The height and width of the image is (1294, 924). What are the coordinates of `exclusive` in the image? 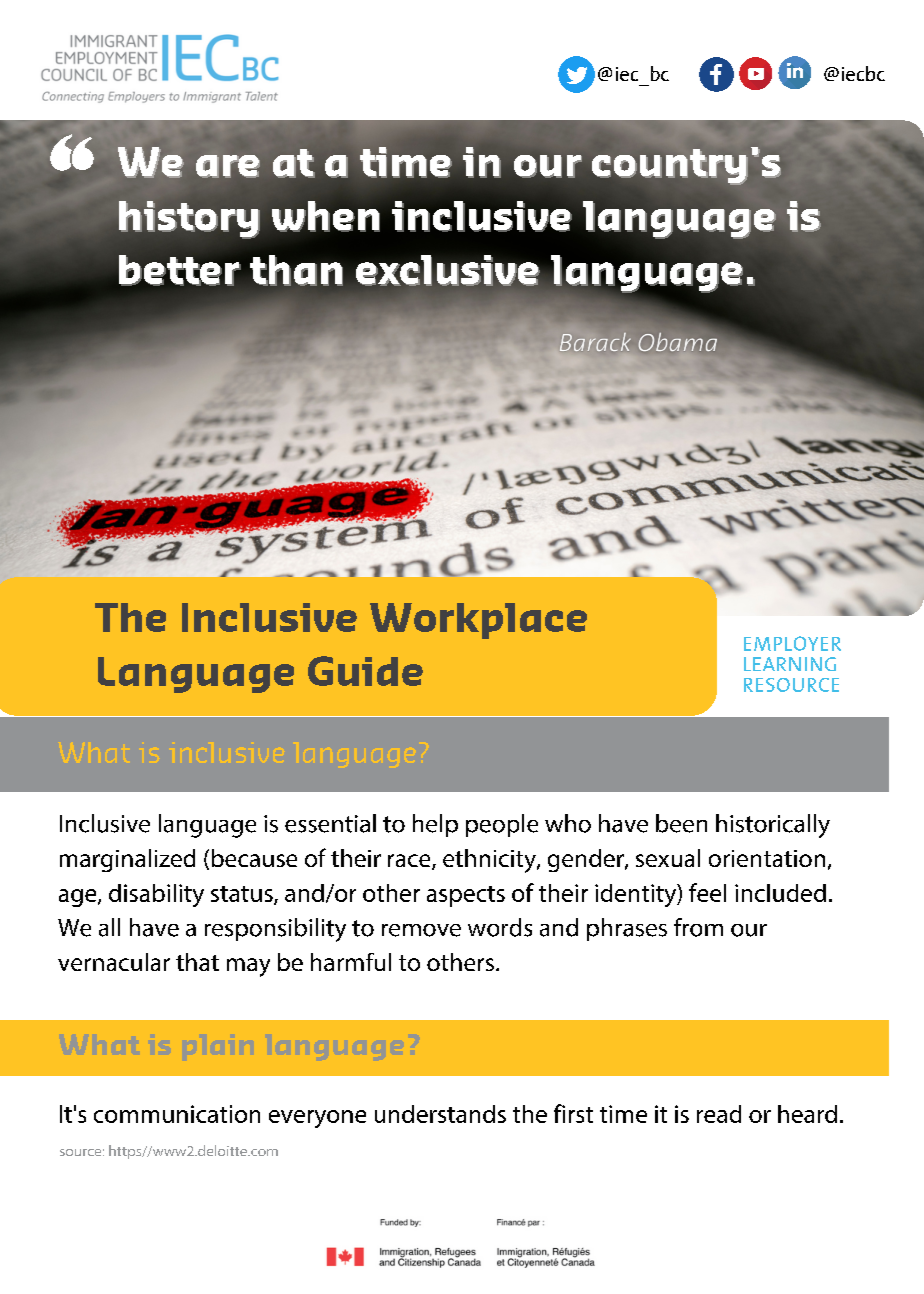 It's located at (448, 271).
